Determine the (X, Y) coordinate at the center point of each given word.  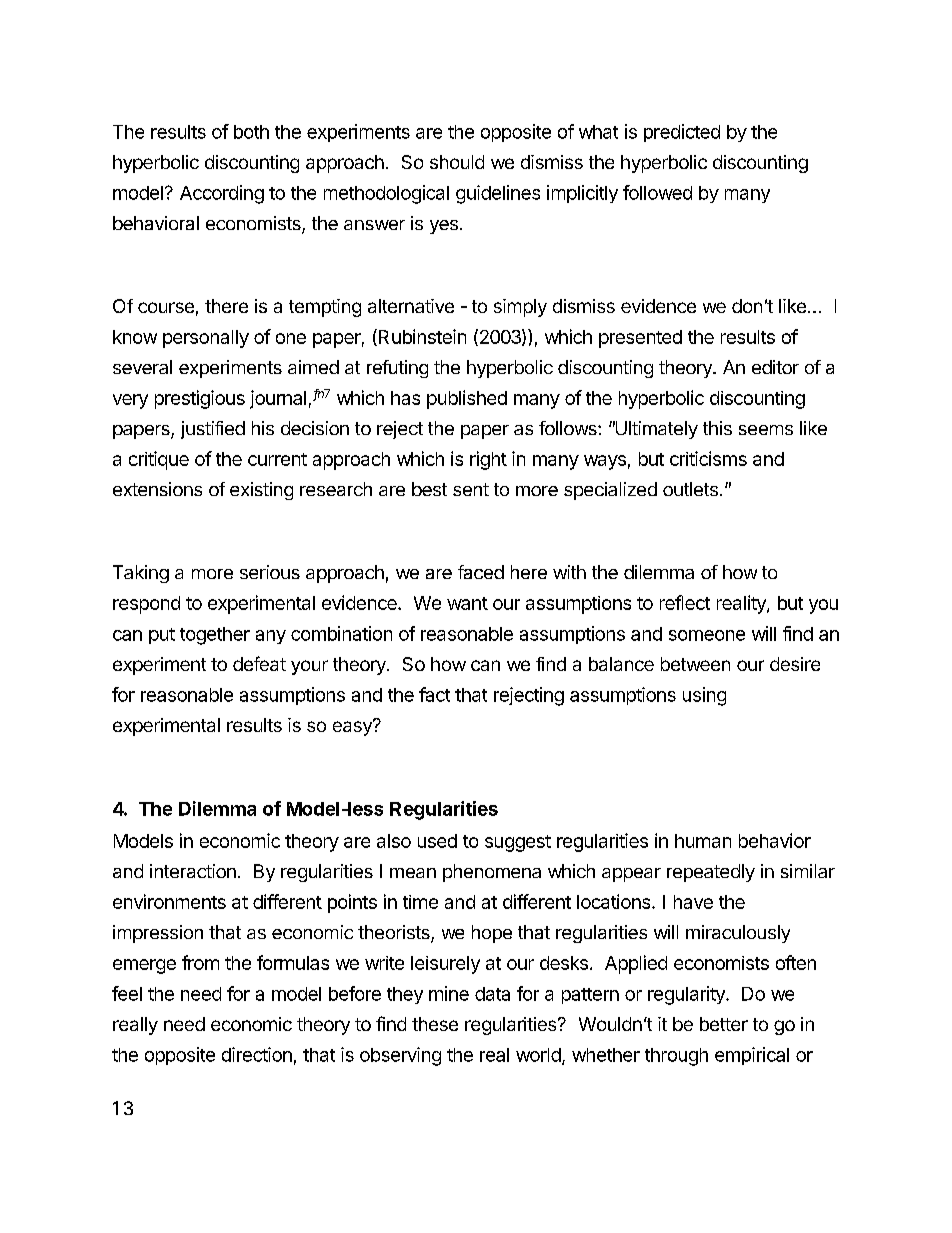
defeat (259, 663)
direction (257, 1054)
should (457, 162)
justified (213, 430)
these (435, 1024)
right (488, 460)
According (222, 194)
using (704, 696)
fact (434, 694)
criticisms (708, 458)
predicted (682, 133)
